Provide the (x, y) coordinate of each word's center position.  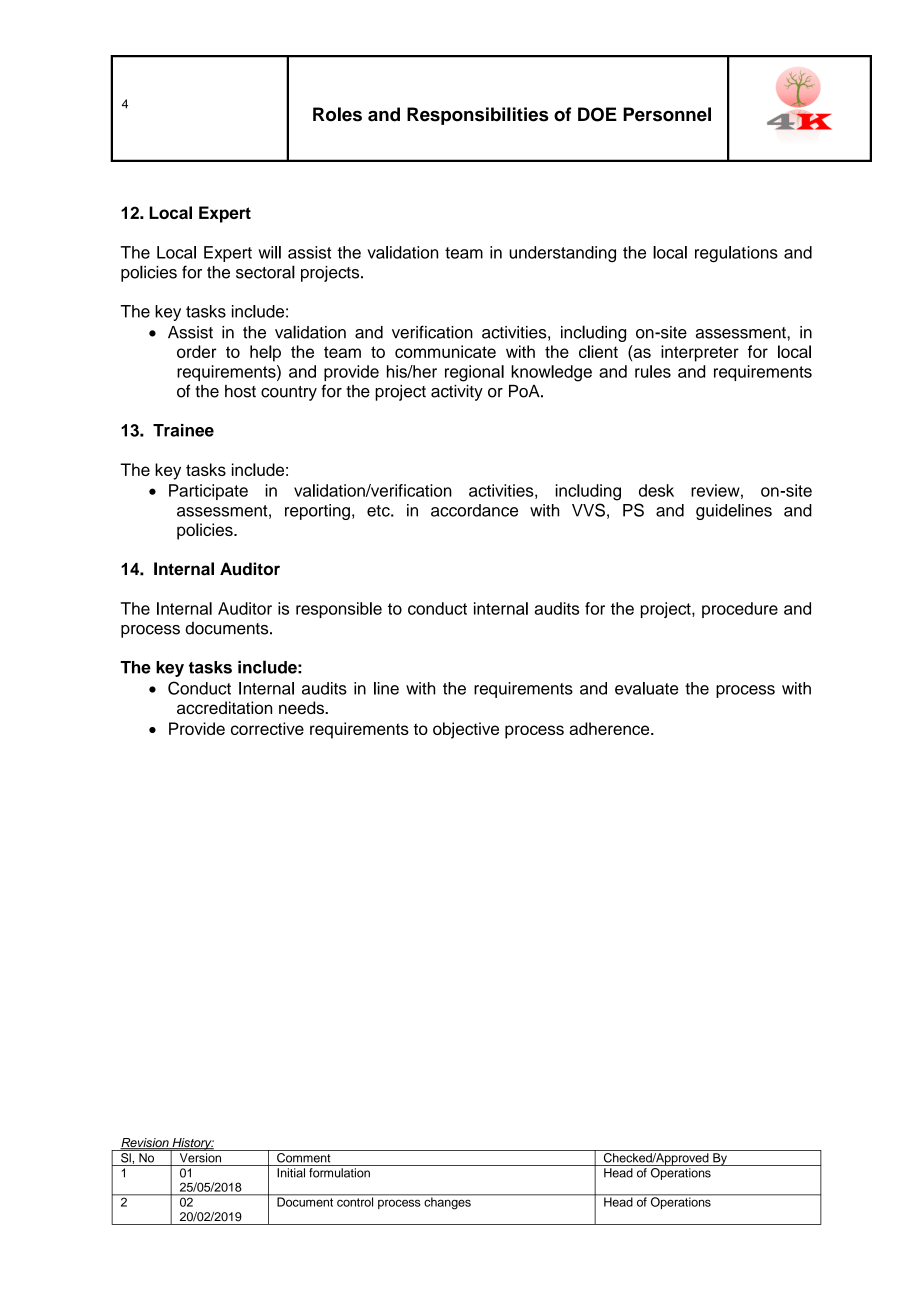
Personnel (667, 114)
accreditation (224, 707)
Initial (291, 1173)
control (355, 1201)
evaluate (647, 688)
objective (466, 730)
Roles (337, 114)
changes (447, 1202)
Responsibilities (478, 116)
